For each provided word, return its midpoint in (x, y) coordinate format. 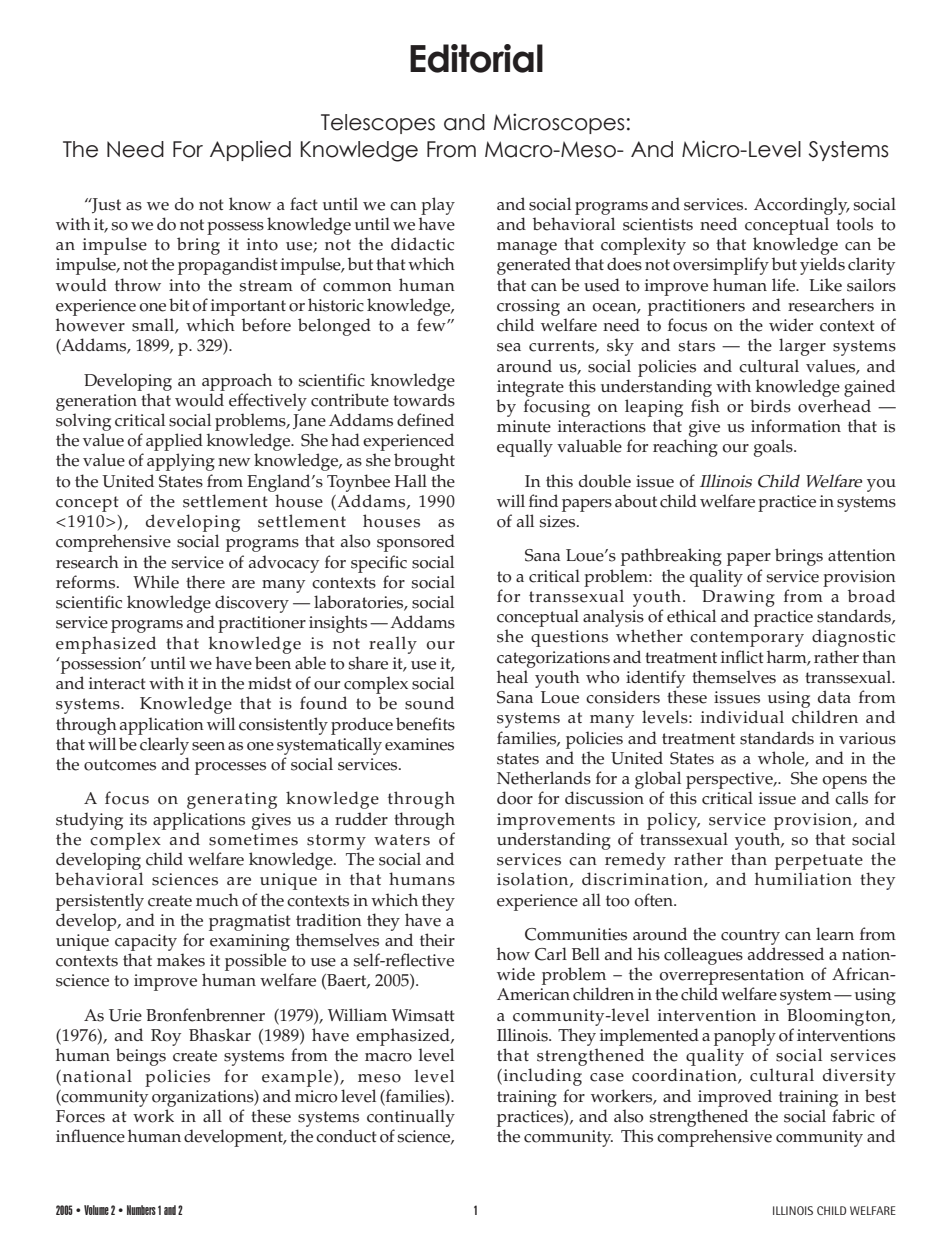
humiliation (803, 879)
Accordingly (802, 206)
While (156, 582)
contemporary (747, 639)
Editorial (476, 58)
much (217, 900)
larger (802, 347)
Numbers (141, 1210)
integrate (530, 388)
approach (237, 382)
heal (512, 677)
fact (304, 204)
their (437, 940)
